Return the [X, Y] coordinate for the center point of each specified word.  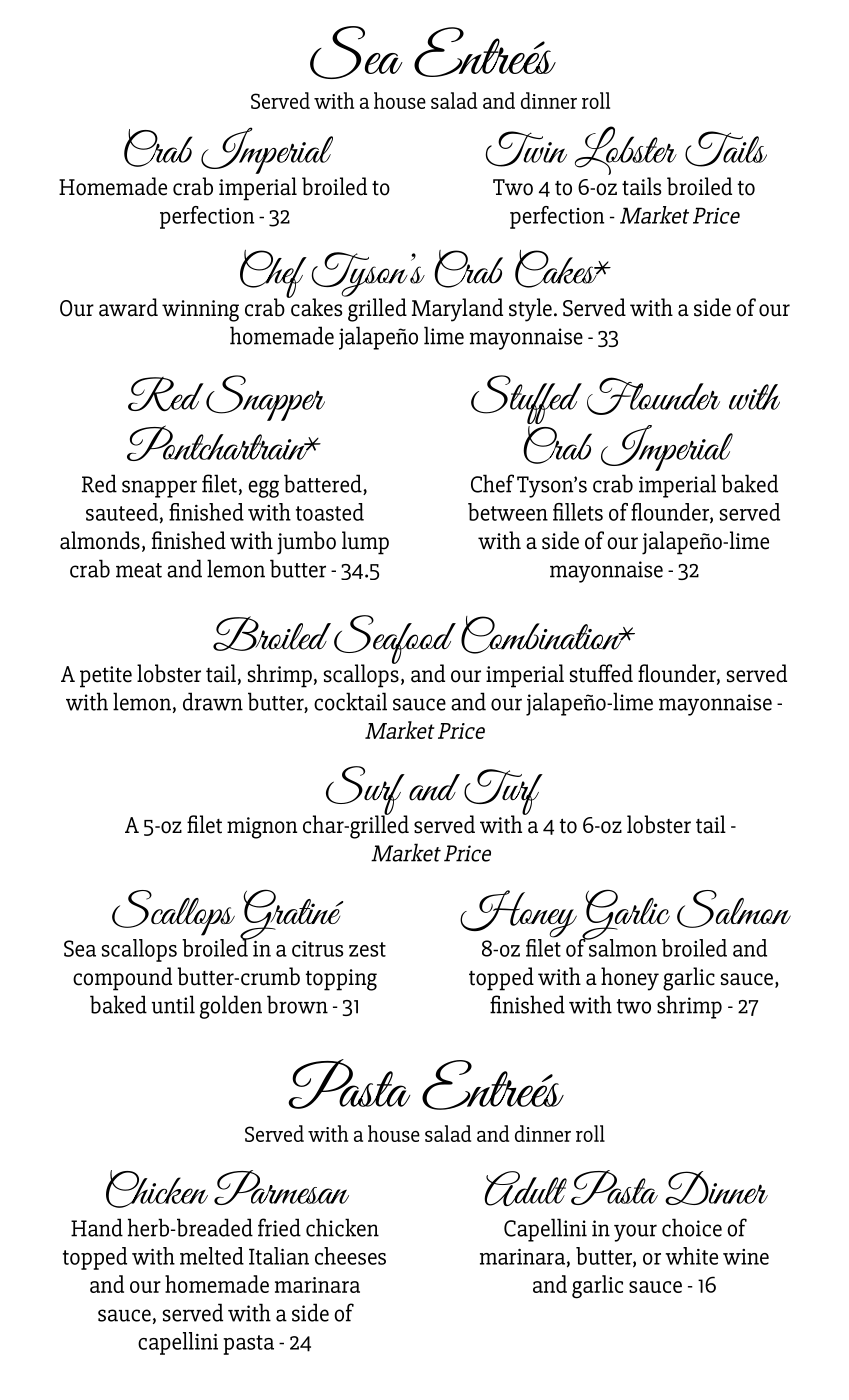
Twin [526, 149]
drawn [213, 701]
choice [692, 1227]
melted [212, 1256]
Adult [525, 1188]
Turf [503, 793]
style [530, 310]
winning [200, 311]
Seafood [395, 640]
